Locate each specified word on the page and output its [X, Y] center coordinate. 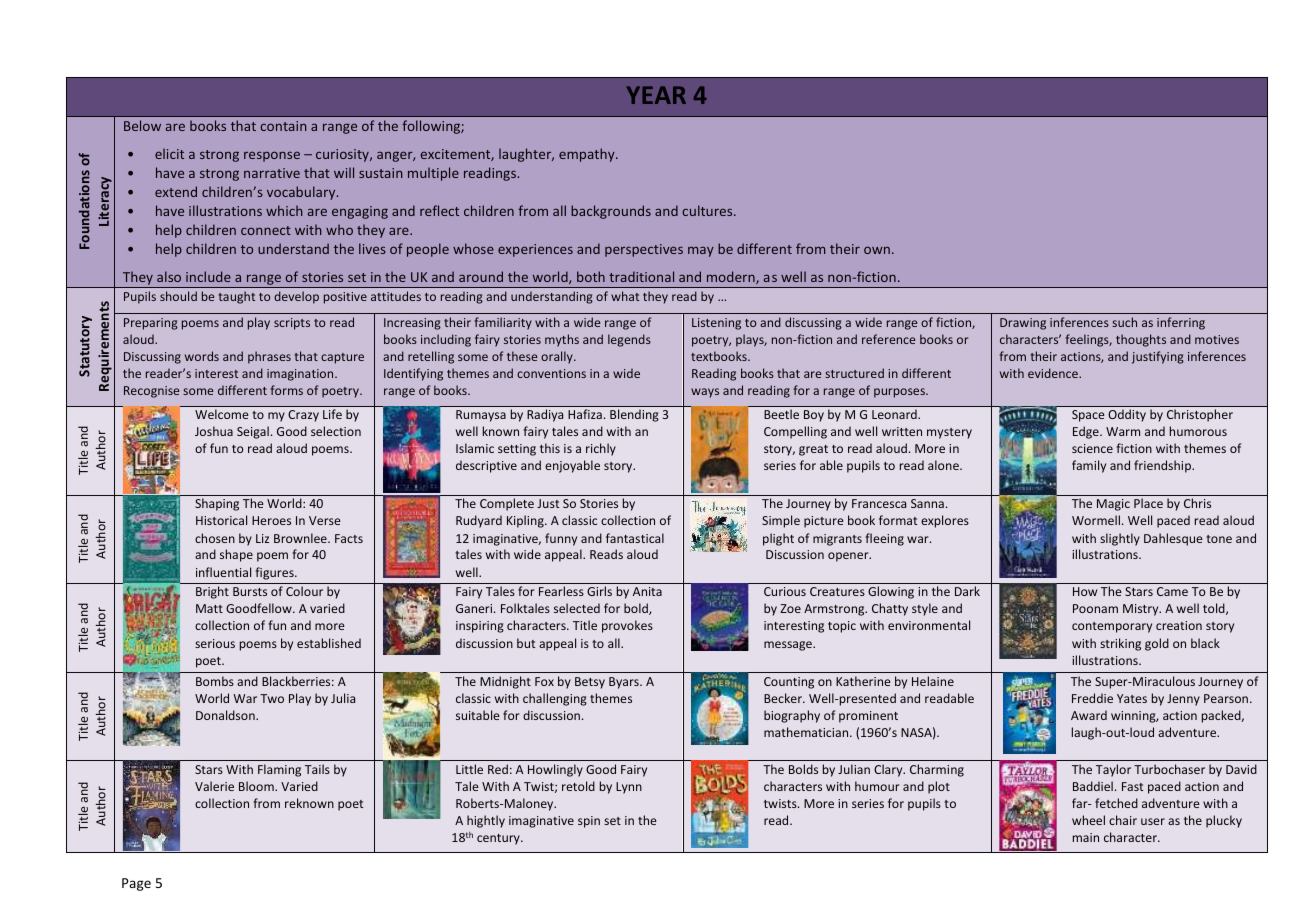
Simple [781, 521]
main [1086, 837]
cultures [708, 210]
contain [283, 126]
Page [136, 884]
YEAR [656, 95]
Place [1148, 503]
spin [589, 822]
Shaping [217, 504]
